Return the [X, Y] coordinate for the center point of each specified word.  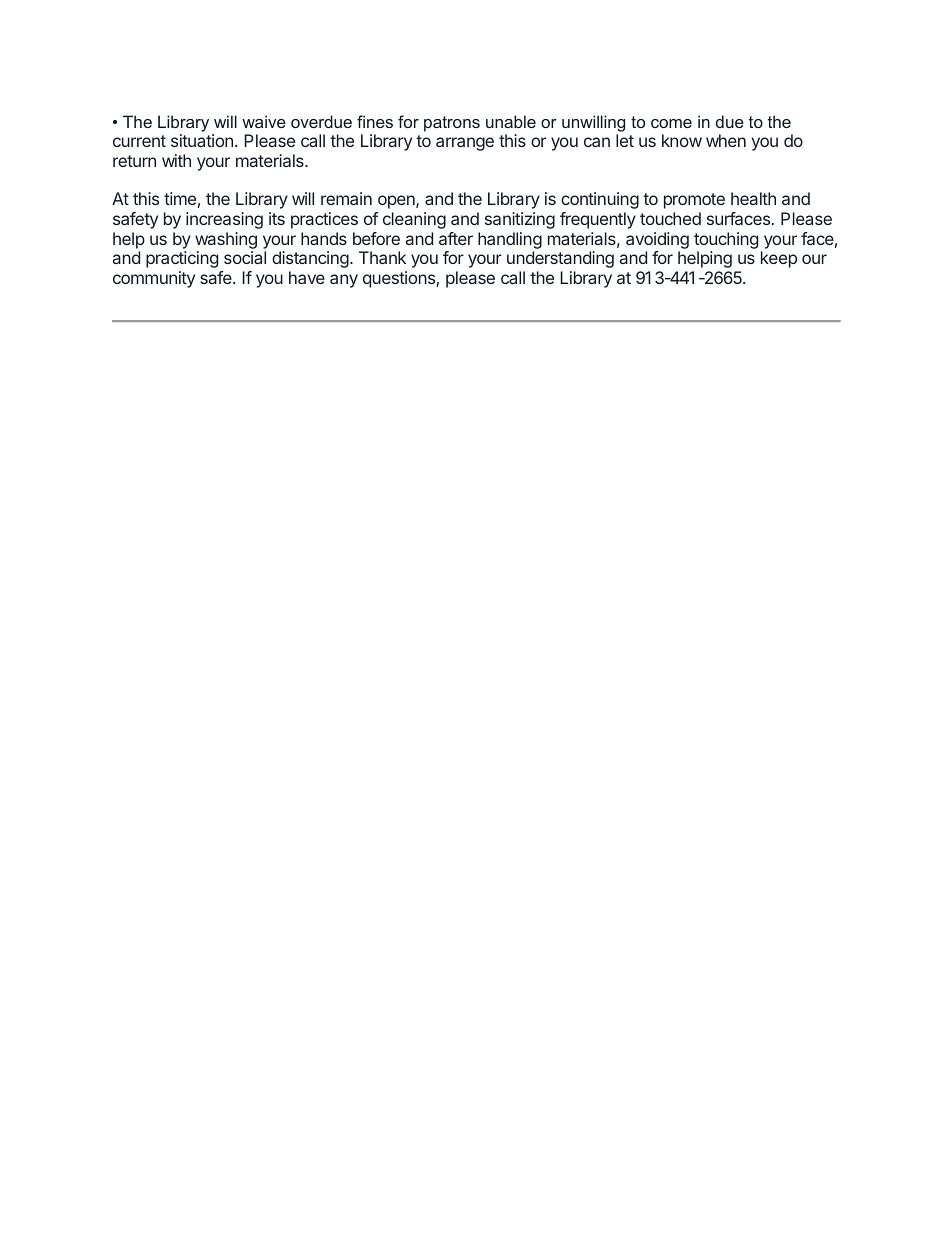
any [344, 281]
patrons [452, 124]
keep [779, 259]
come [671, 123]
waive [264, 121]
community [154, 279]
